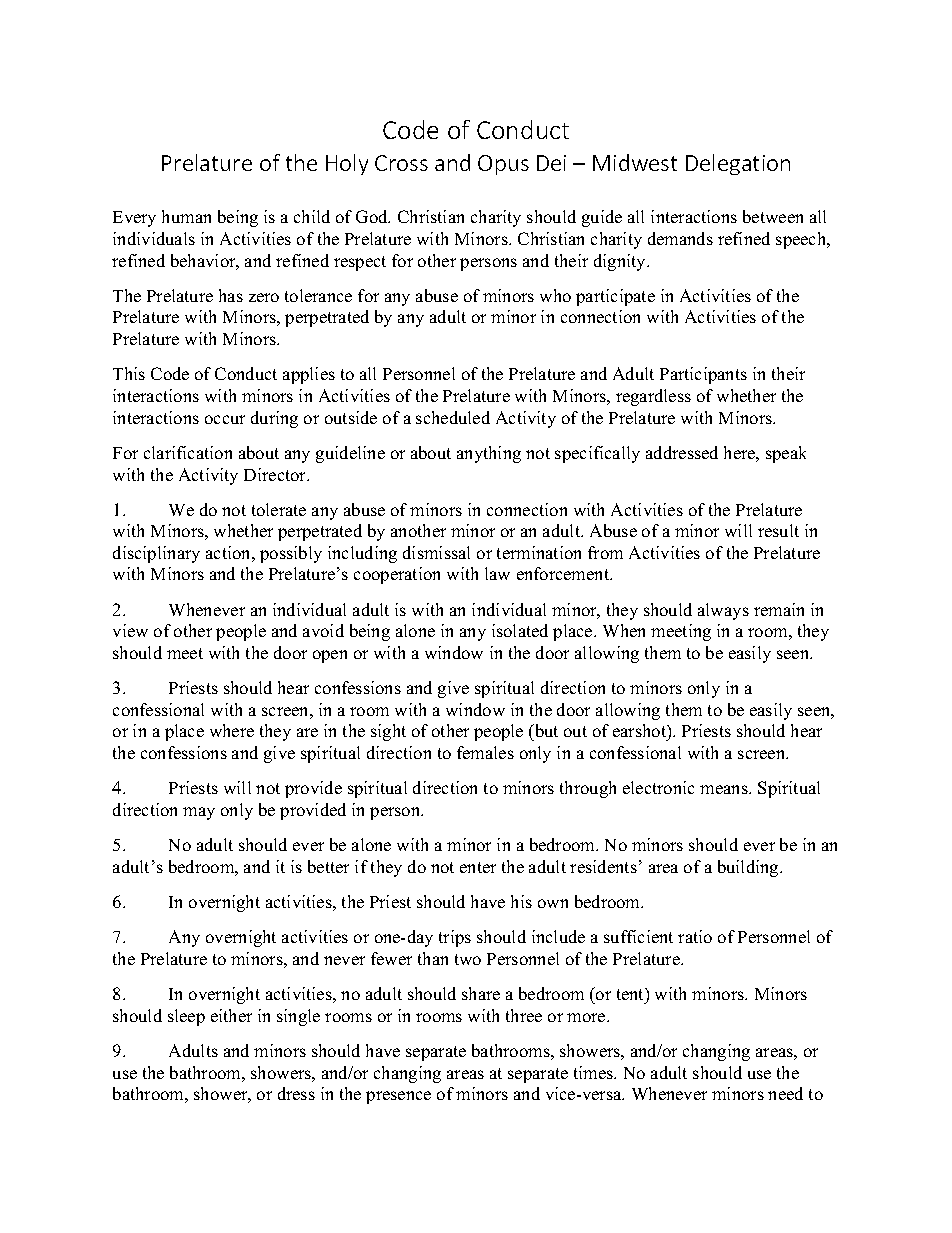 Image resolution: width=952 pixels, height=1233 pixels. I want to click on may, so click(199, 813).
